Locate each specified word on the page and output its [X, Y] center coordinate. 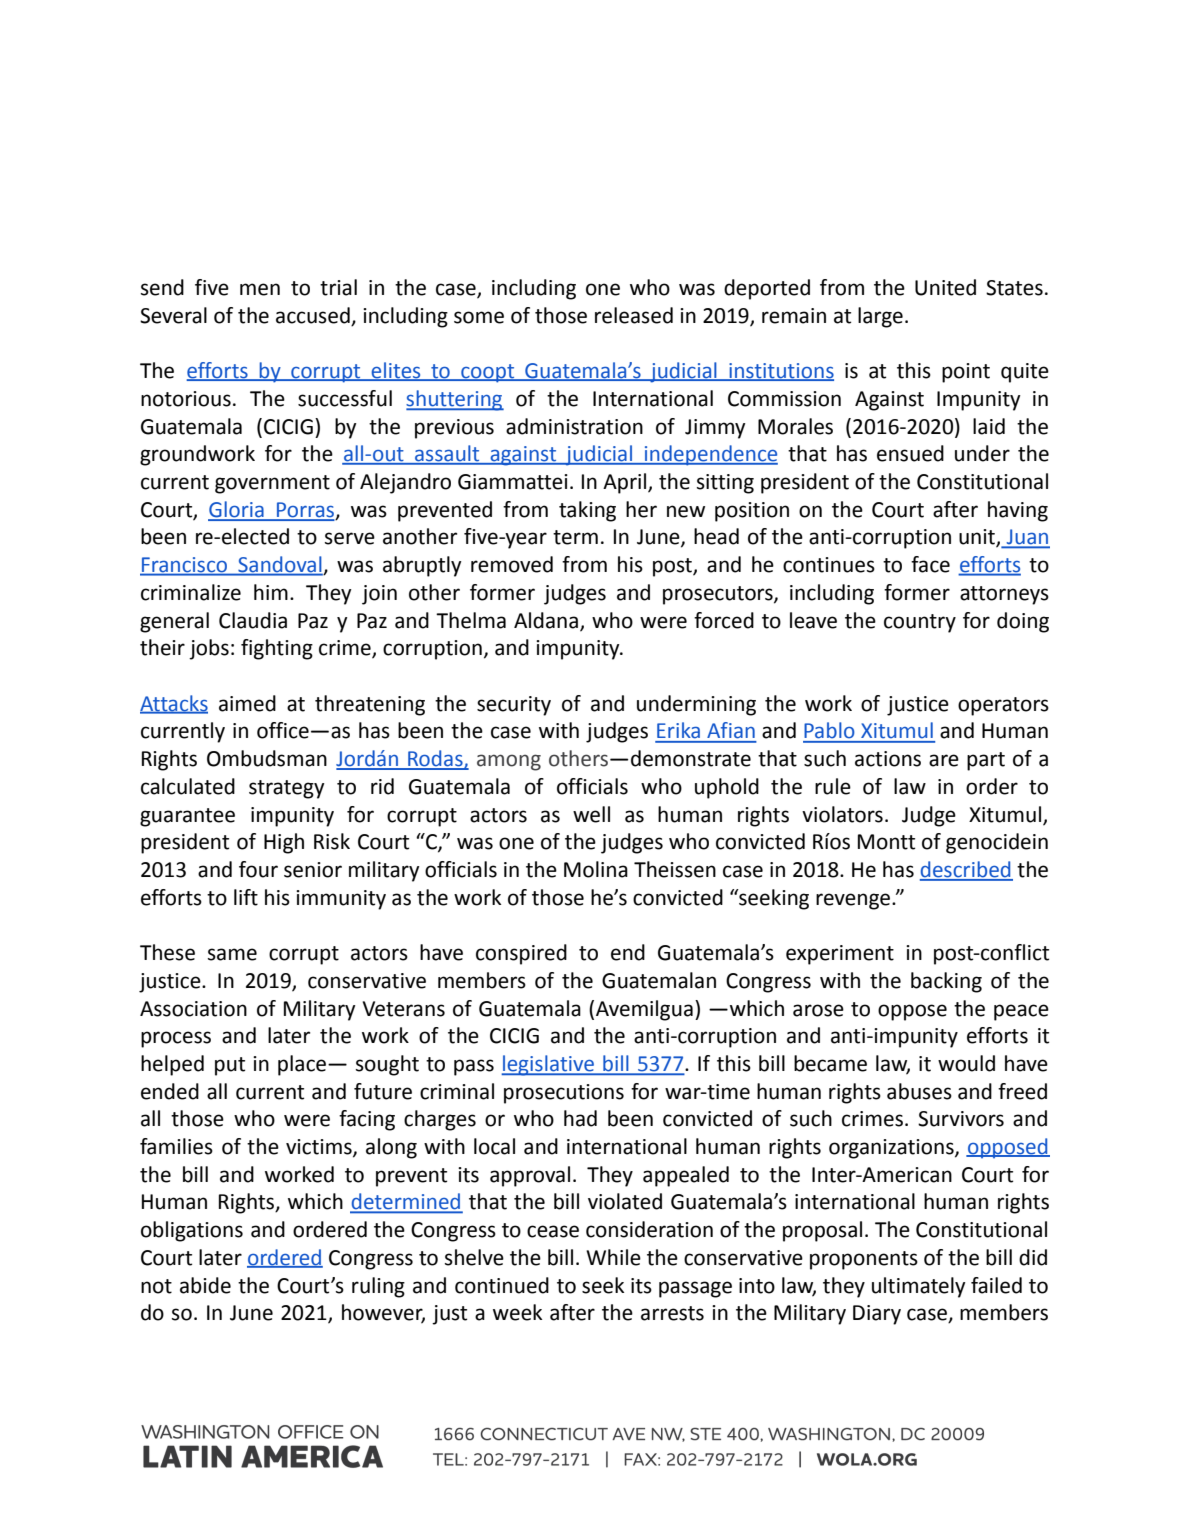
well [591, 814]
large [880, 317]
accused [313, 315]
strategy [286, 789]
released [634, 315]
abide [205, 1285]
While [613, 1257]
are [944, 760]
